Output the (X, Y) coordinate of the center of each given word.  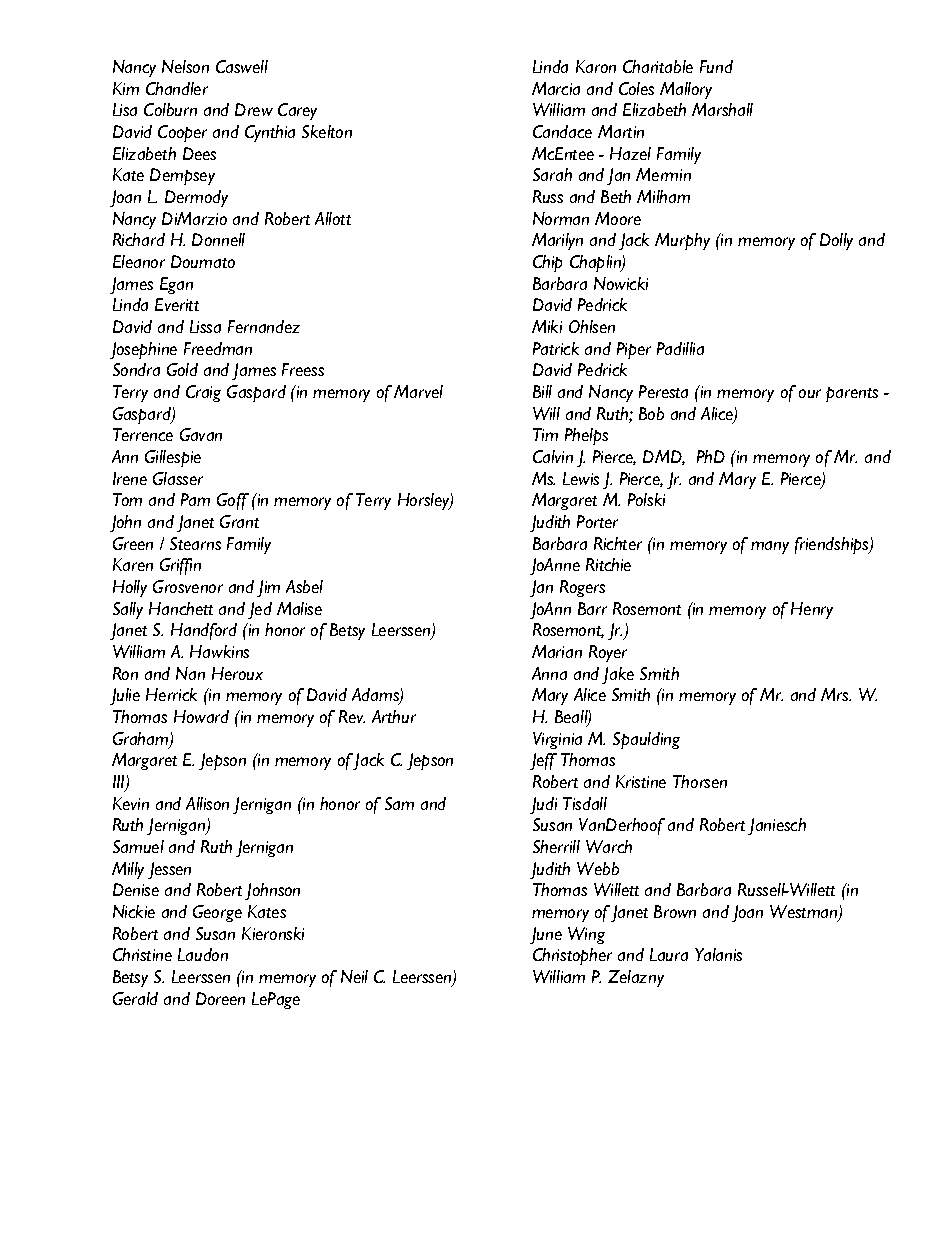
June (546, 935)
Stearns (195, 543)
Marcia (556, 88)
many (770, 547)
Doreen (220, 998)
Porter (597, 521)
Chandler (177, 88)
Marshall (722, 109)
